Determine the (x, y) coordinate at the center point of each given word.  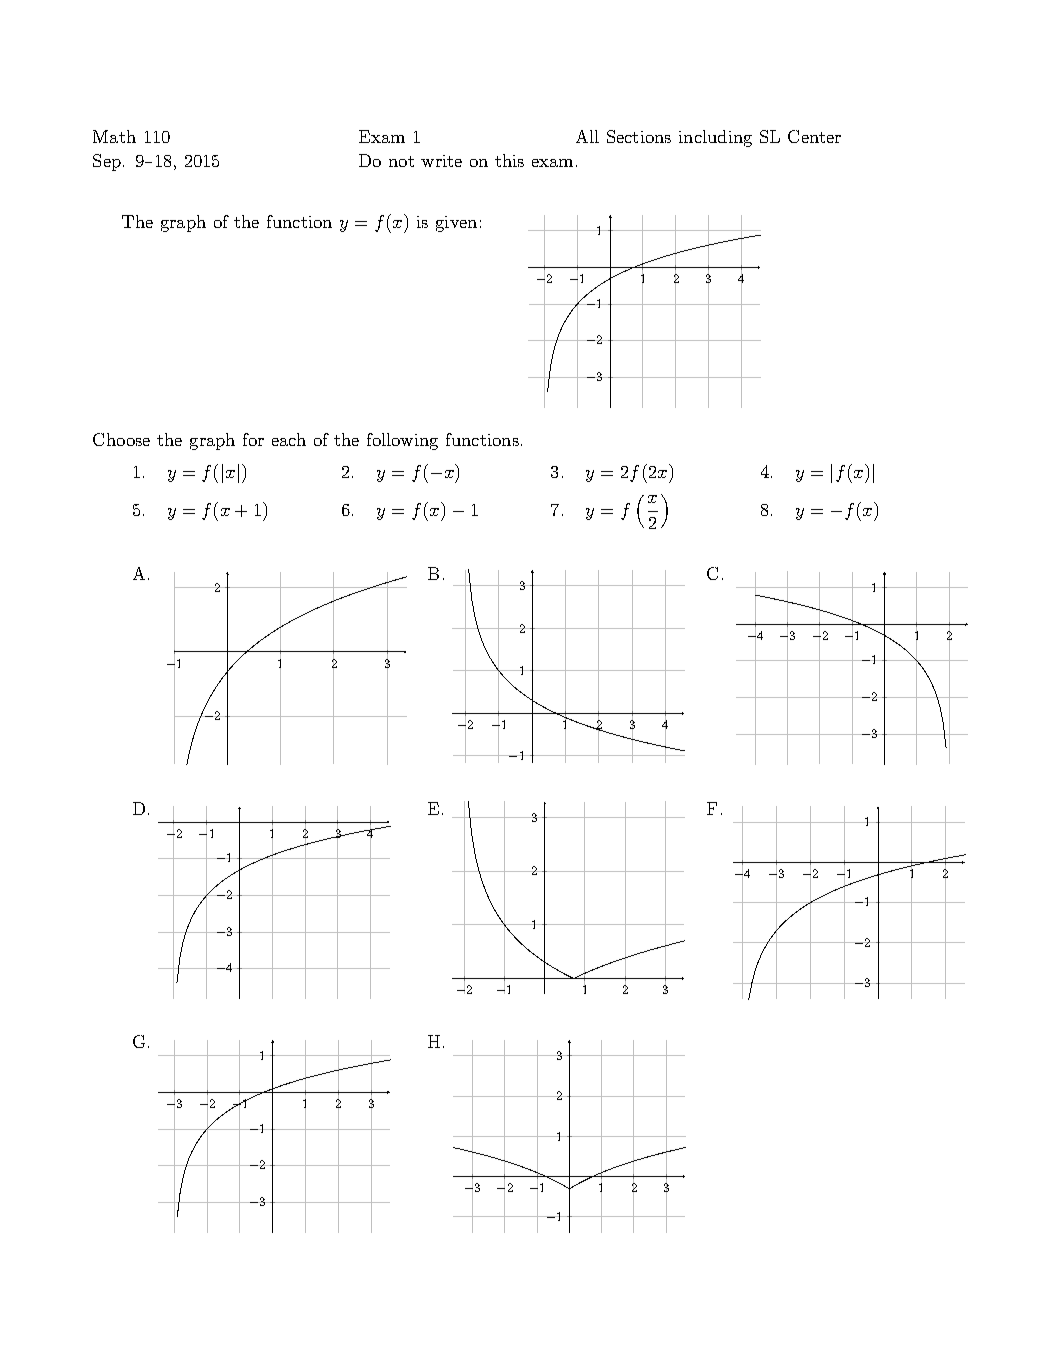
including (715, 138)
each (289, 439)
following (402, 441)
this (509, 160)
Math (114, 136)
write (441, 161)
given (456, 224)
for (253, 439)
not (401, 161)
